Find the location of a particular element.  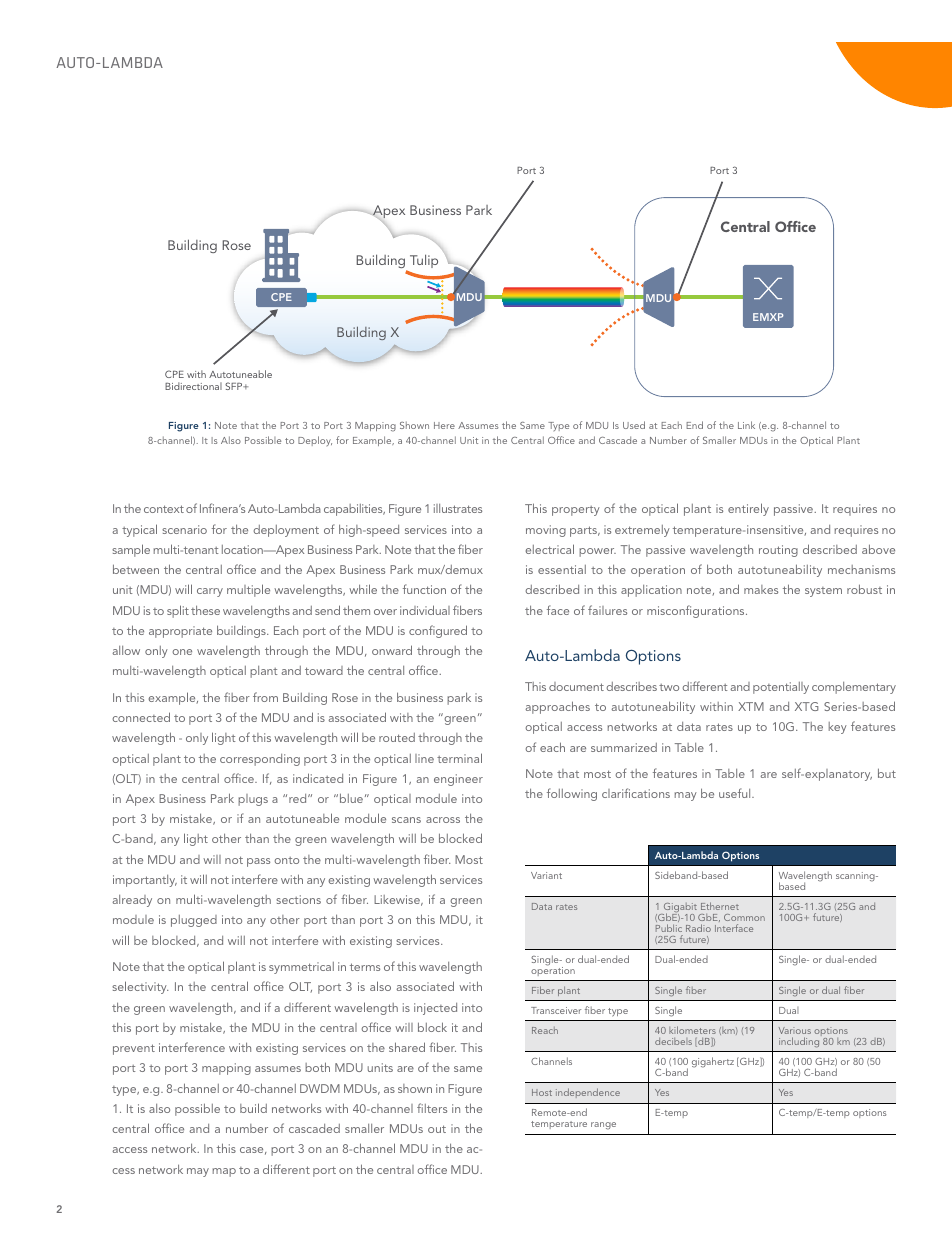

SFP is located at coordinates (235, 386).
